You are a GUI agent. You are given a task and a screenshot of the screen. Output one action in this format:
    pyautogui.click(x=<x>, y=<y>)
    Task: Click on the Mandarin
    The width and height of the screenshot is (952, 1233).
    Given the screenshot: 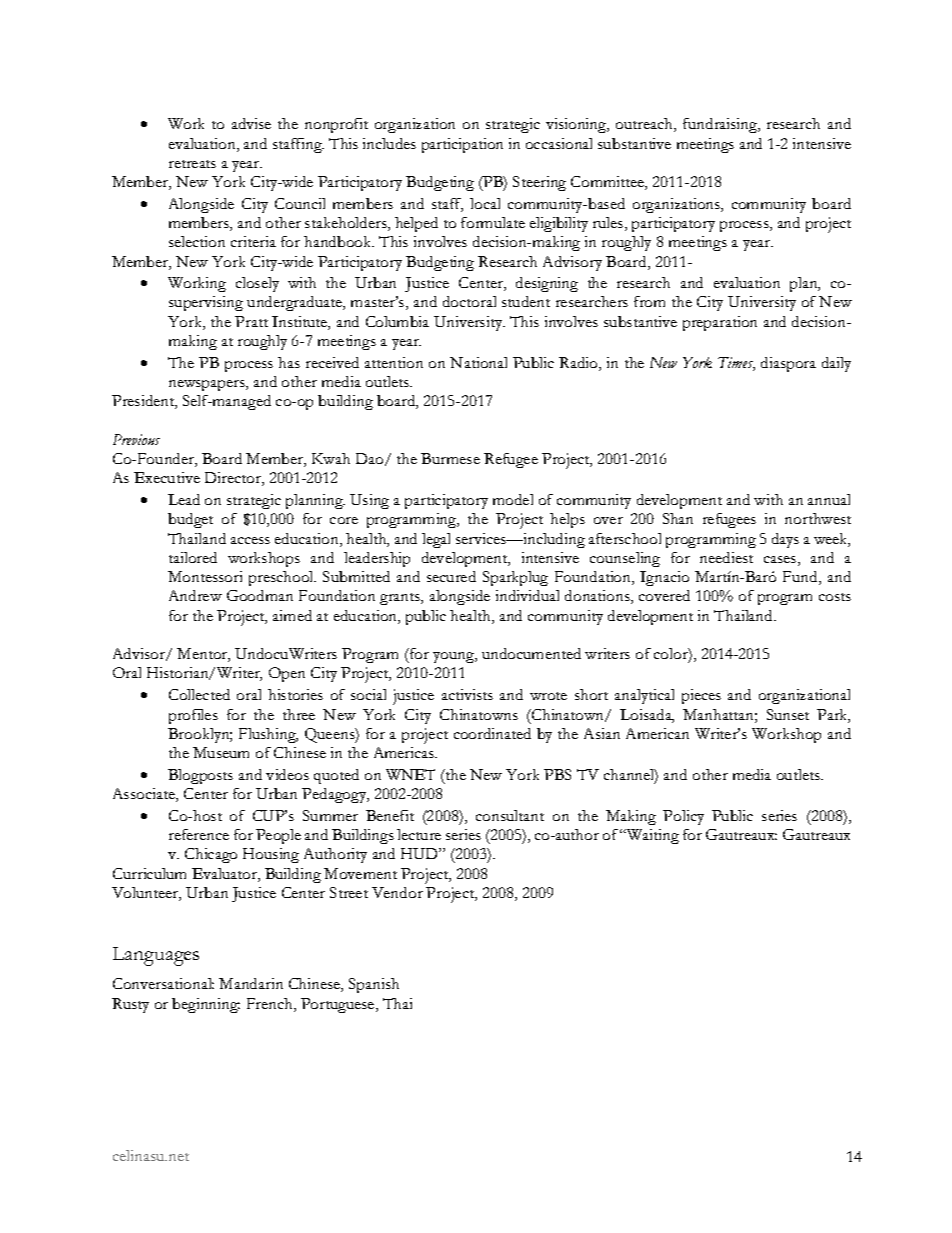 What is the action you would take?
    pyautogui.click(x=251, y=983)
